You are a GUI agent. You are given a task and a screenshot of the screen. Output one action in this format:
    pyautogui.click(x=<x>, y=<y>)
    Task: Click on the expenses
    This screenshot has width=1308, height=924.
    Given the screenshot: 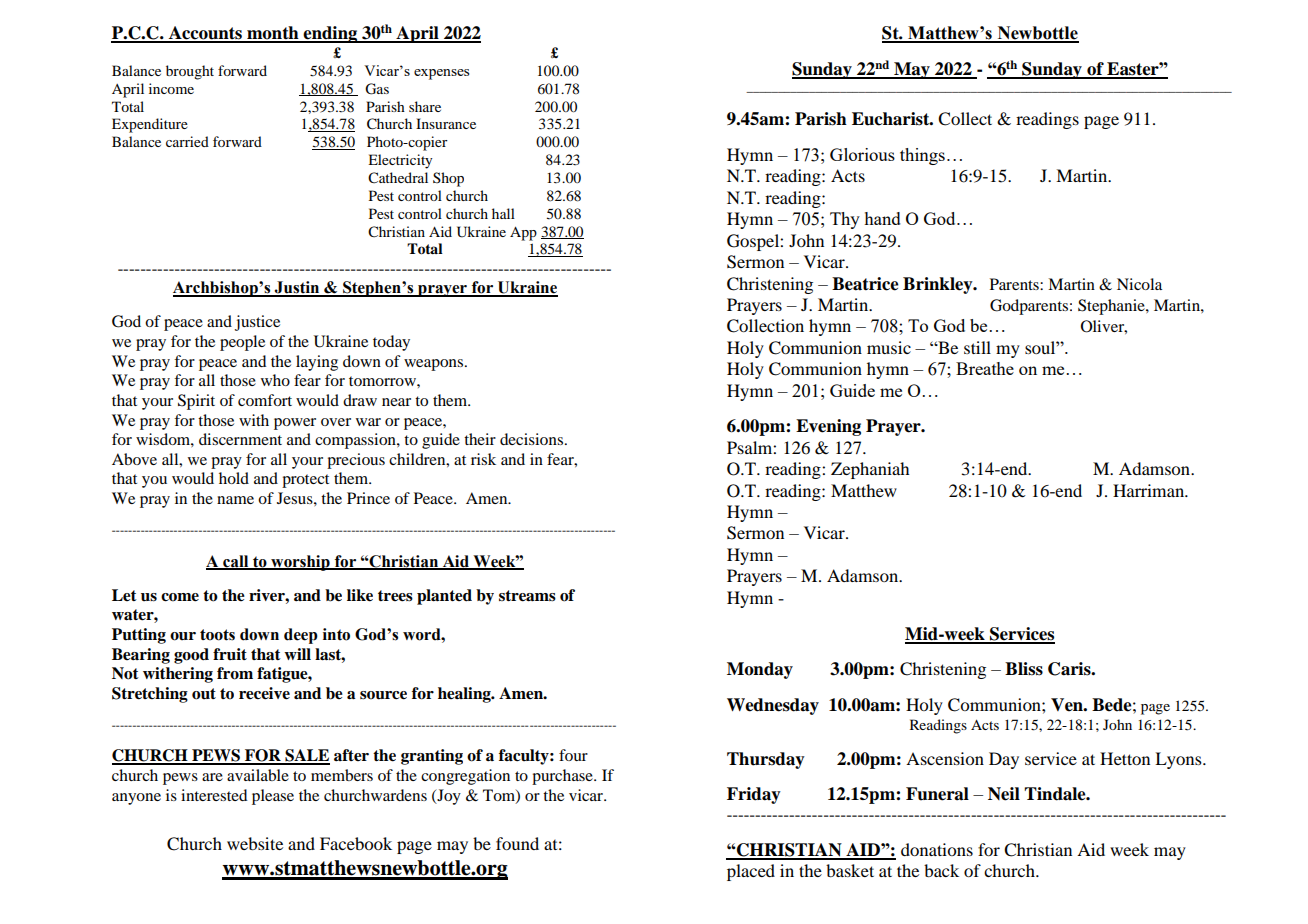 What is the action you would take?
    pyautogui.click(x=441, y=74)
